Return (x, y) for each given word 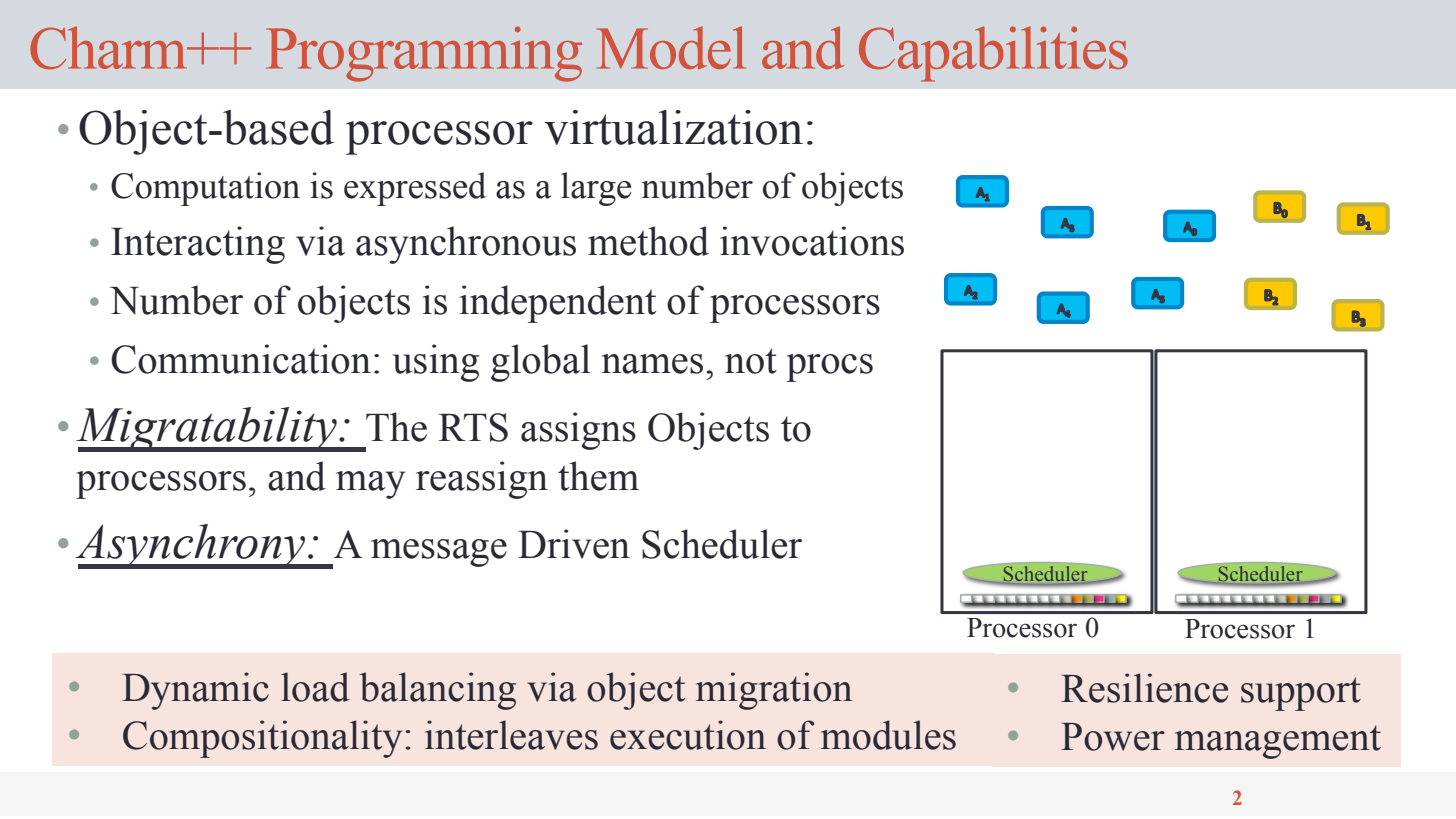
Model (671, 47)
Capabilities (993, 54)
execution (688, 735)
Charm (109, 47)
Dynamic (195, 691)
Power (1113, 737)
